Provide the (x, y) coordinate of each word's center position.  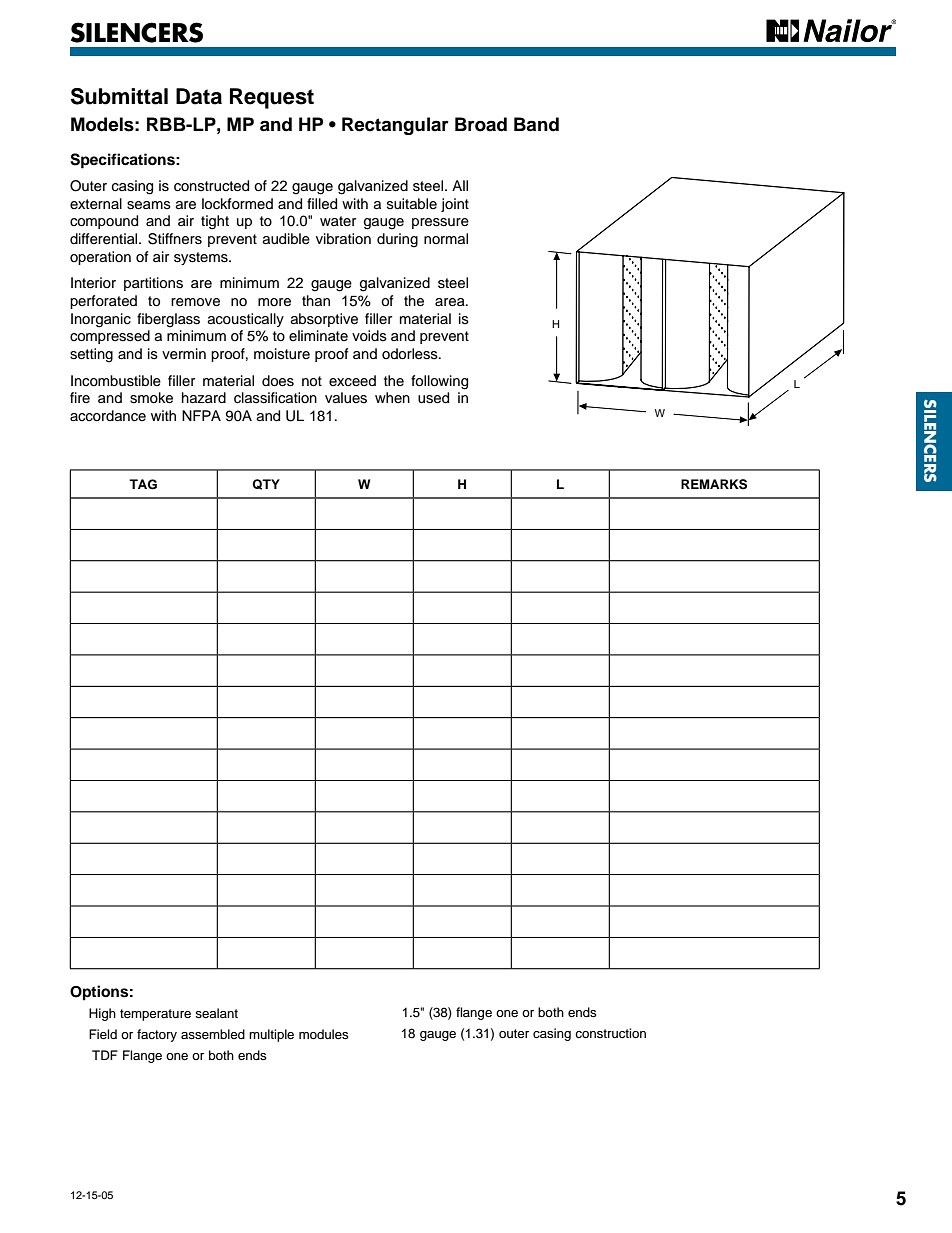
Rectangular (395, 126)
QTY (266, 484)
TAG (143, 484)
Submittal (119, 96)
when (392, 397)
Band (536, 124)
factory (157, 1035)
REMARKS (714, 484)
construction (610, 1033)
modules (324, 1034)
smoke (151, 398)
